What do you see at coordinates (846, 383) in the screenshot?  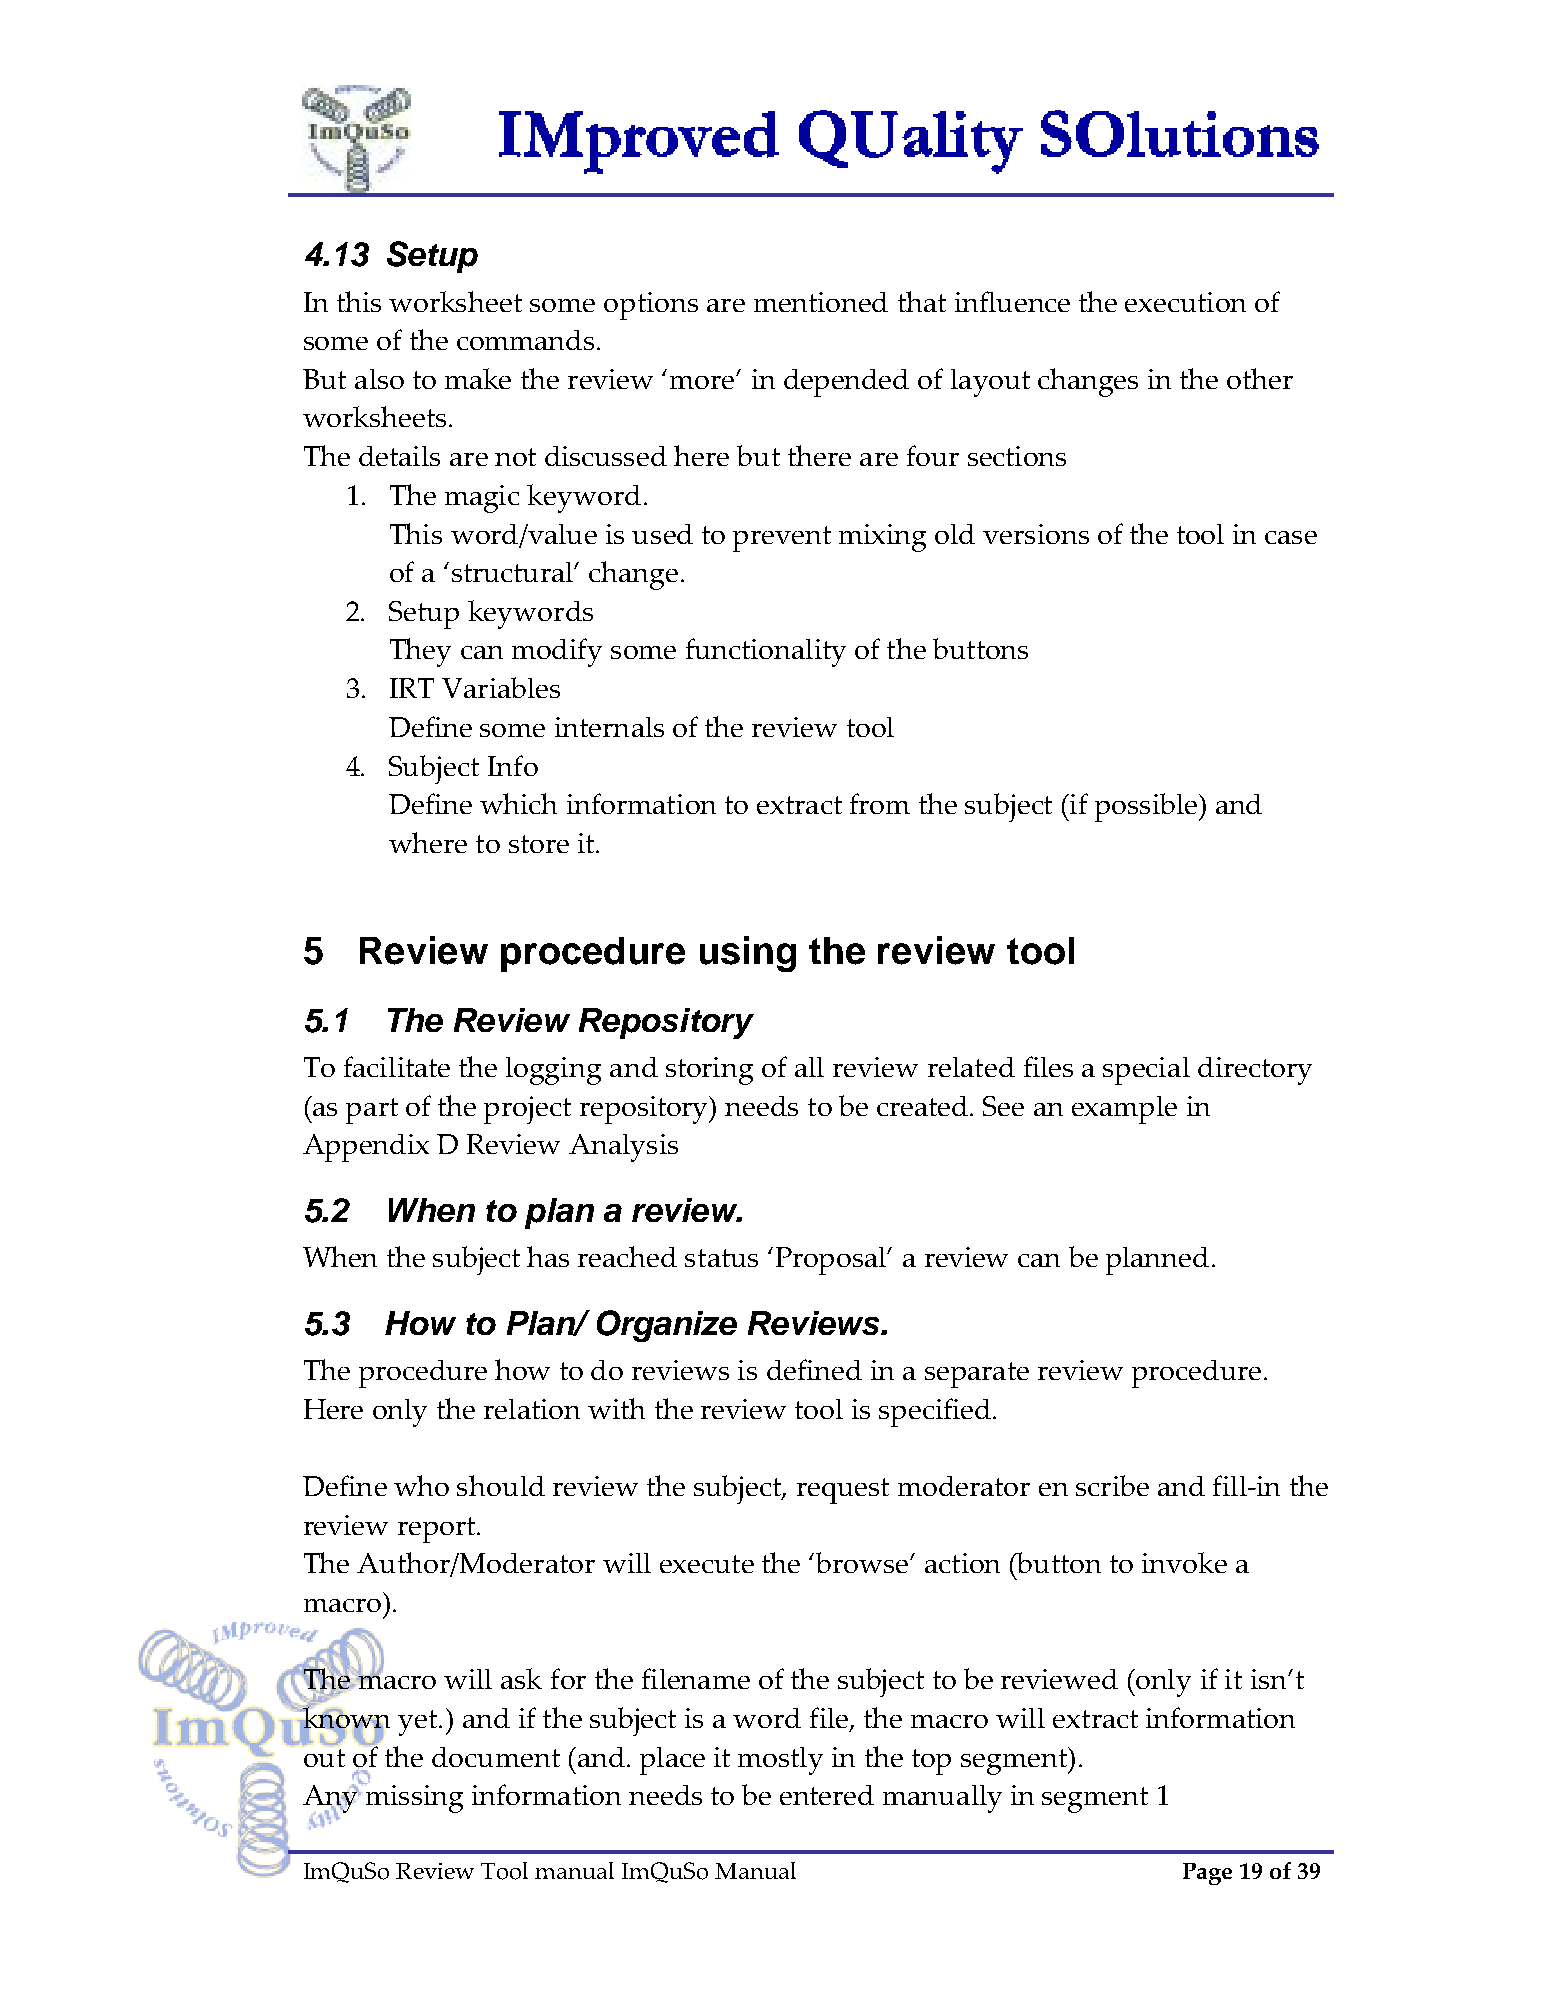 I see `depended` at bounding box center [846, 383].
